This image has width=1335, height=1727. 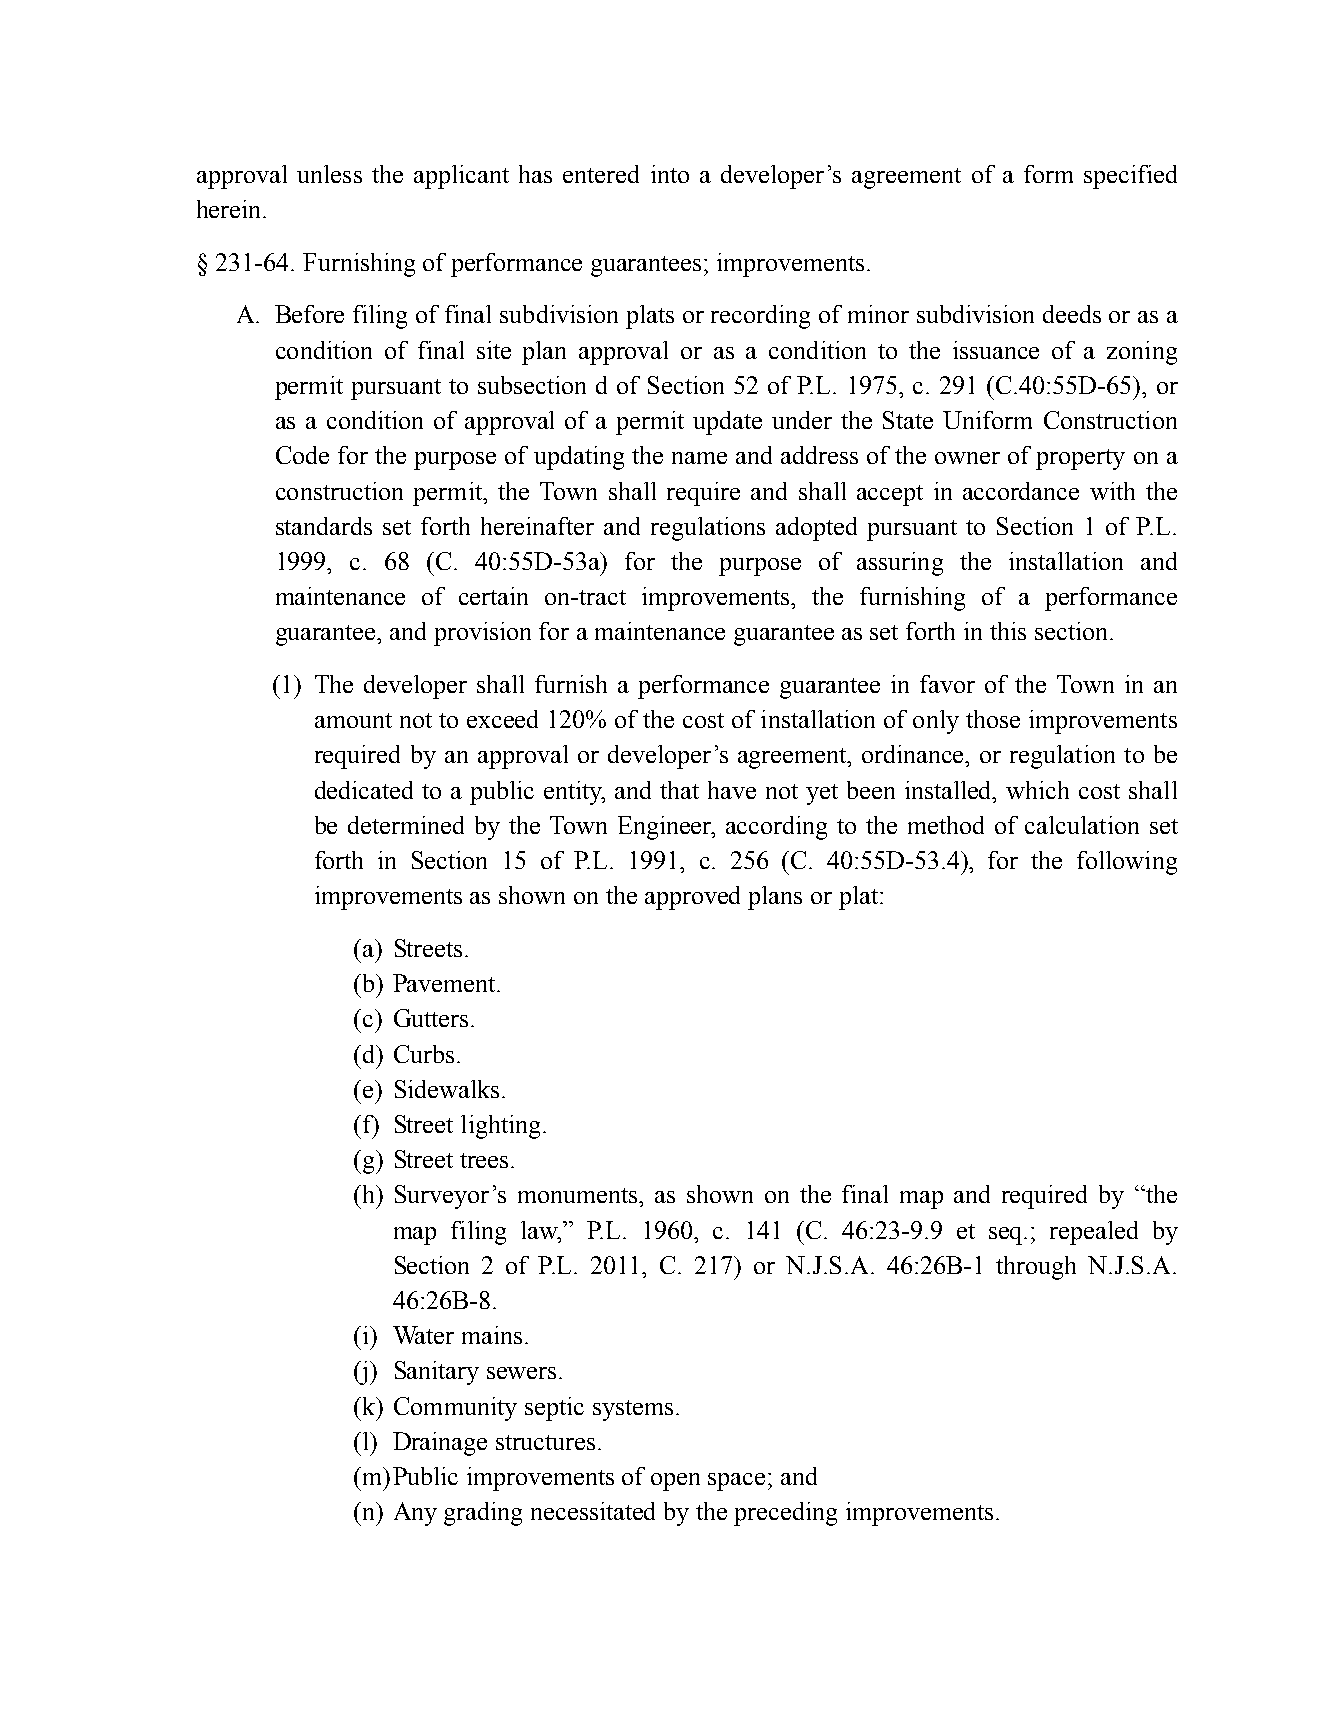 What do you see at coordinates (699, 458) in the image?
I see `name` at bounding box center [699, 458].
